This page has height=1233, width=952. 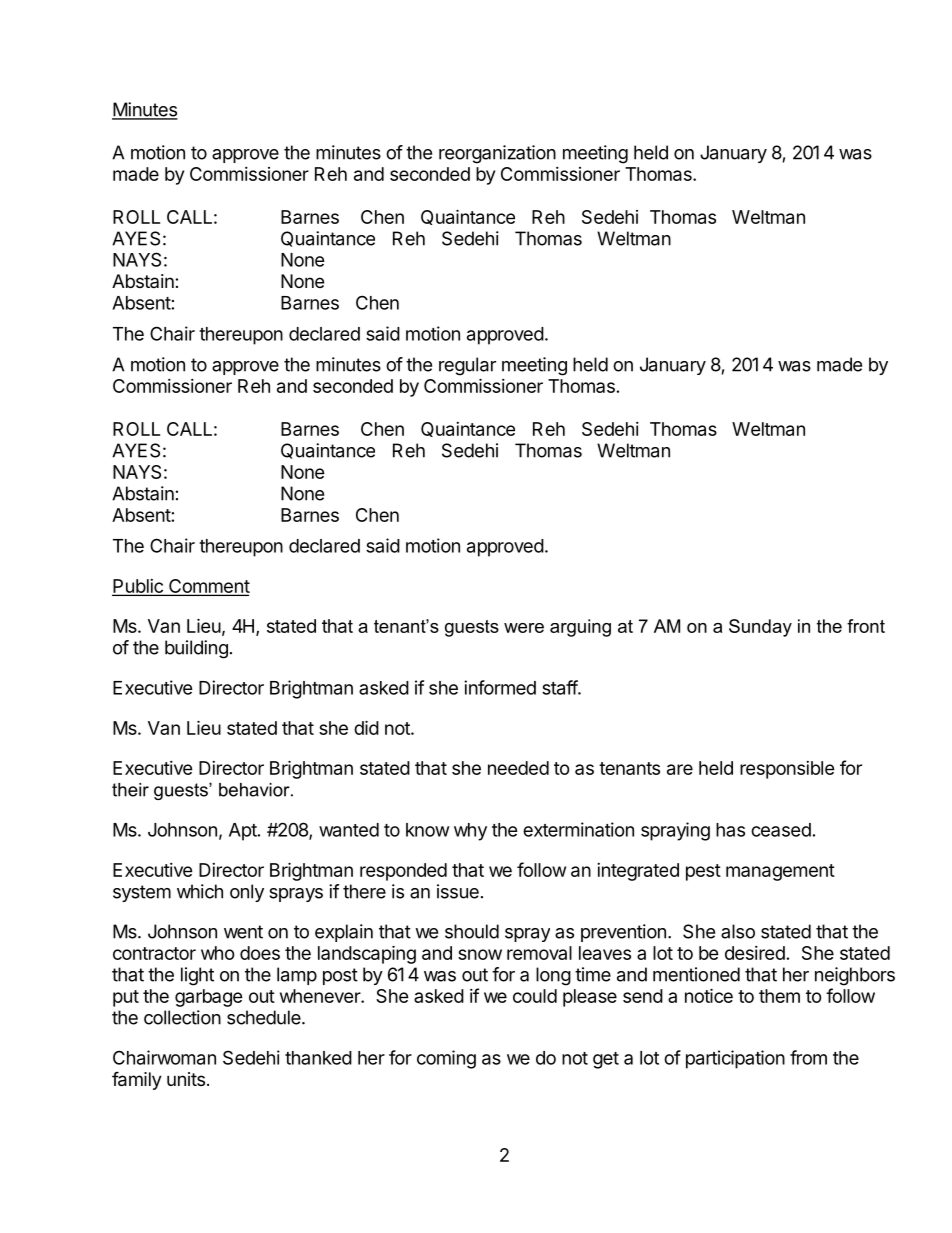 I want to click on Comment, so click(x=208, y=587).
